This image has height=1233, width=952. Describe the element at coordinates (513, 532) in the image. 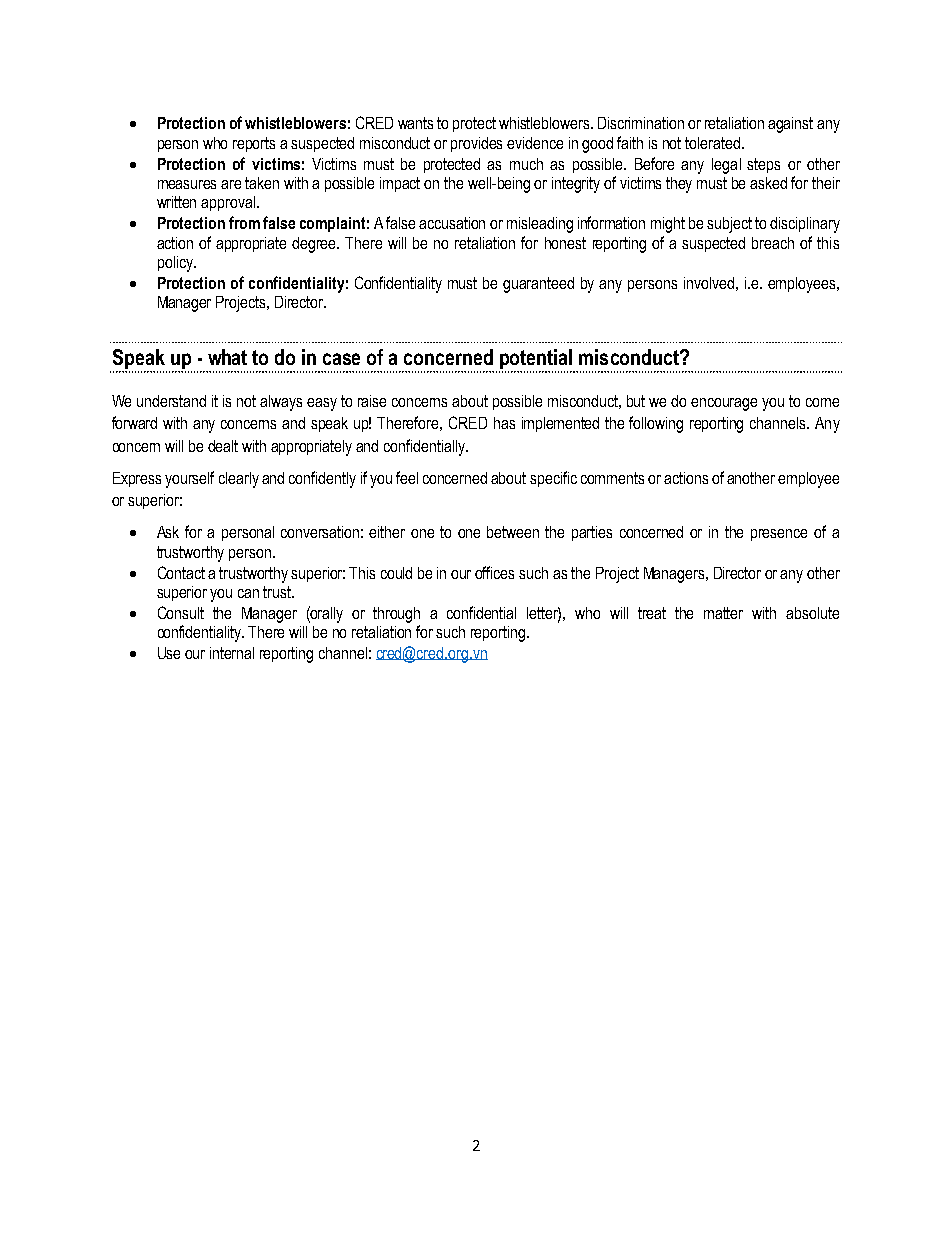

I see `between` at that location.
